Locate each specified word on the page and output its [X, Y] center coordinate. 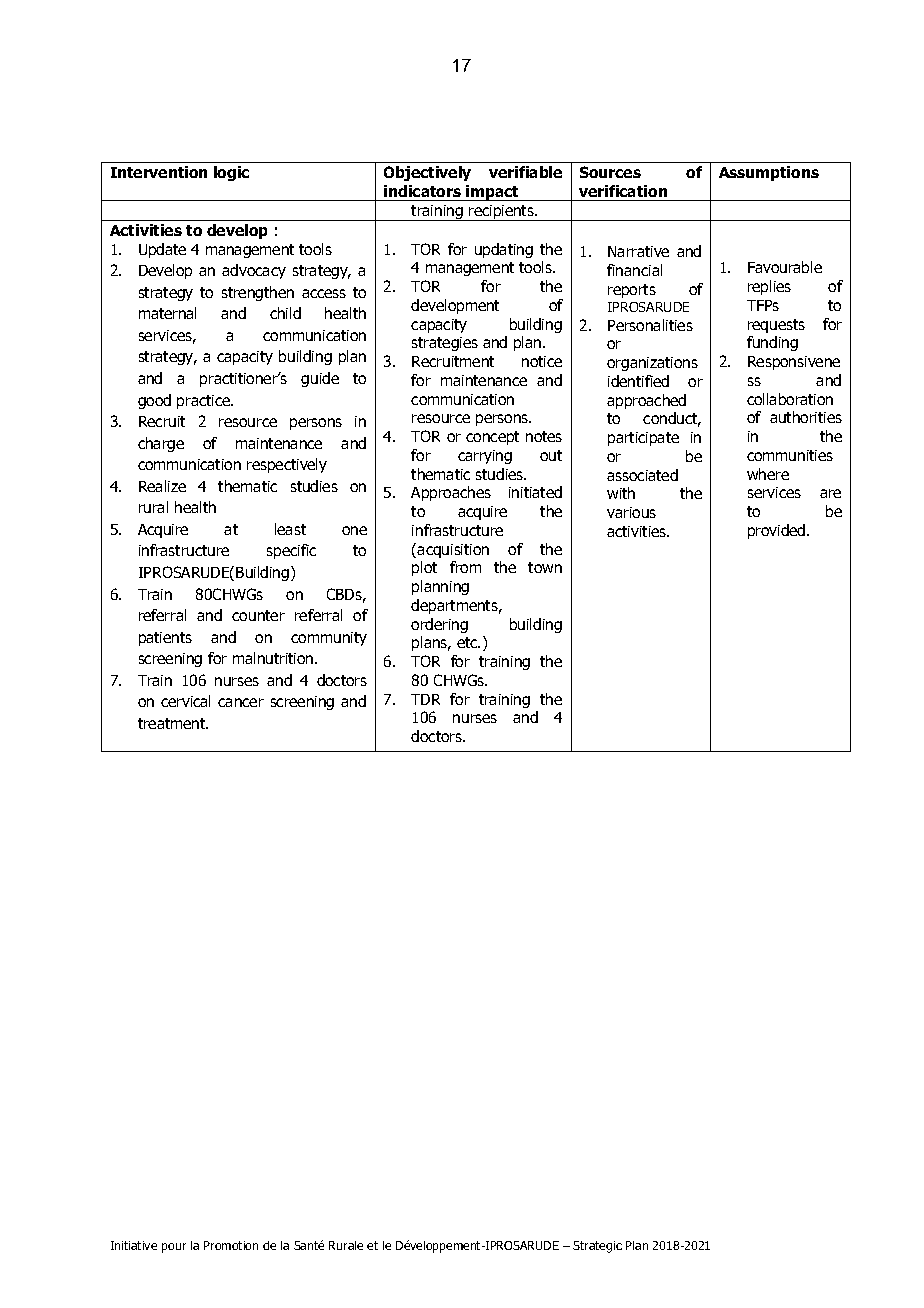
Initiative [134, 1245]
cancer [241, 702]
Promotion [231, 1245]
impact [492, 193]
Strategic [597, 1247]
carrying [485, 457]
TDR [425, 699]
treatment [173, 723]
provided [778, 531]
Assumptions [769, 173]
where [768, 474]
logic [231, 173]
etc [468, 642]
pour [174, 1248]
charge [161, 444]
